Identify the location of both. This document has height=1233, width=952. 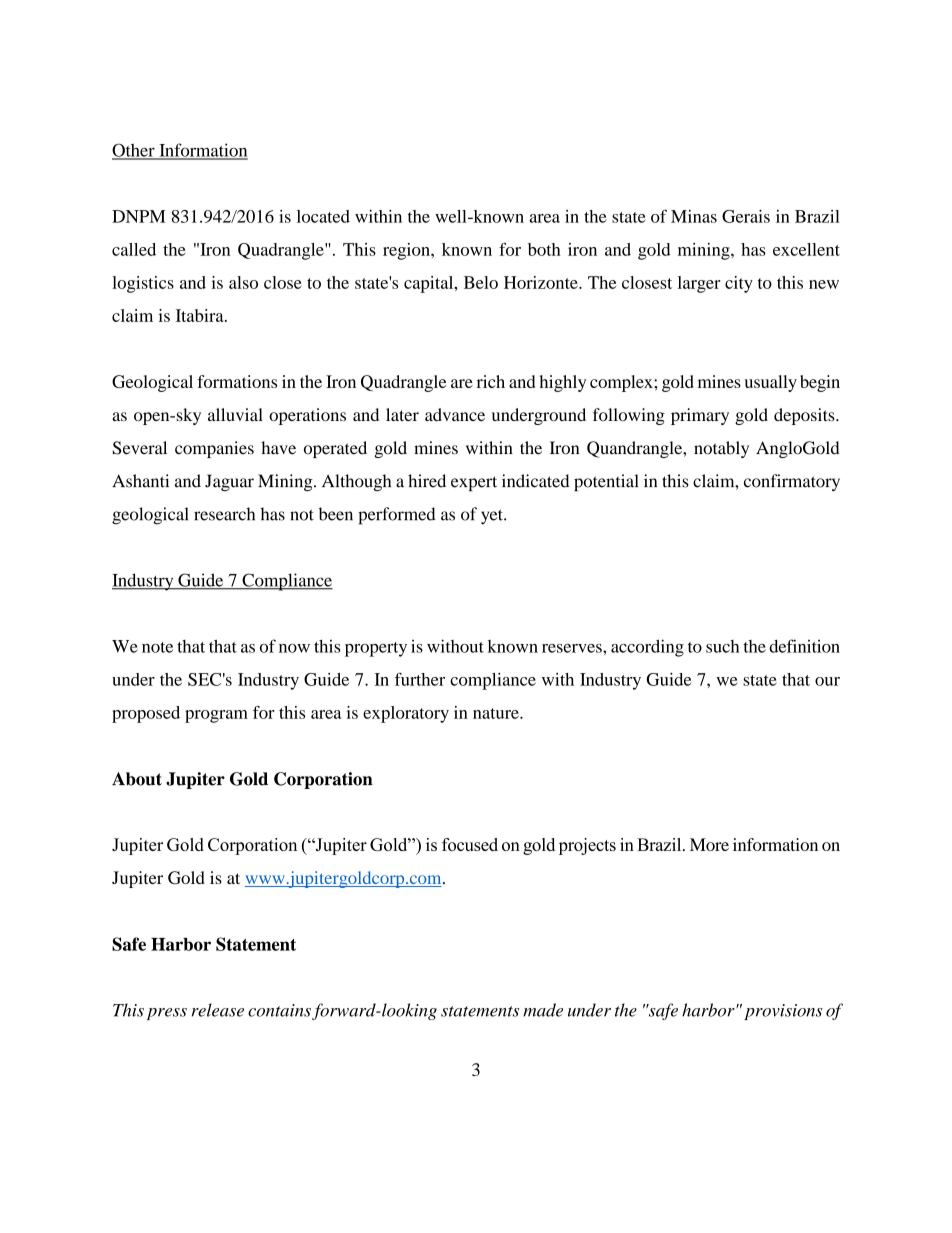
(544, 249).
